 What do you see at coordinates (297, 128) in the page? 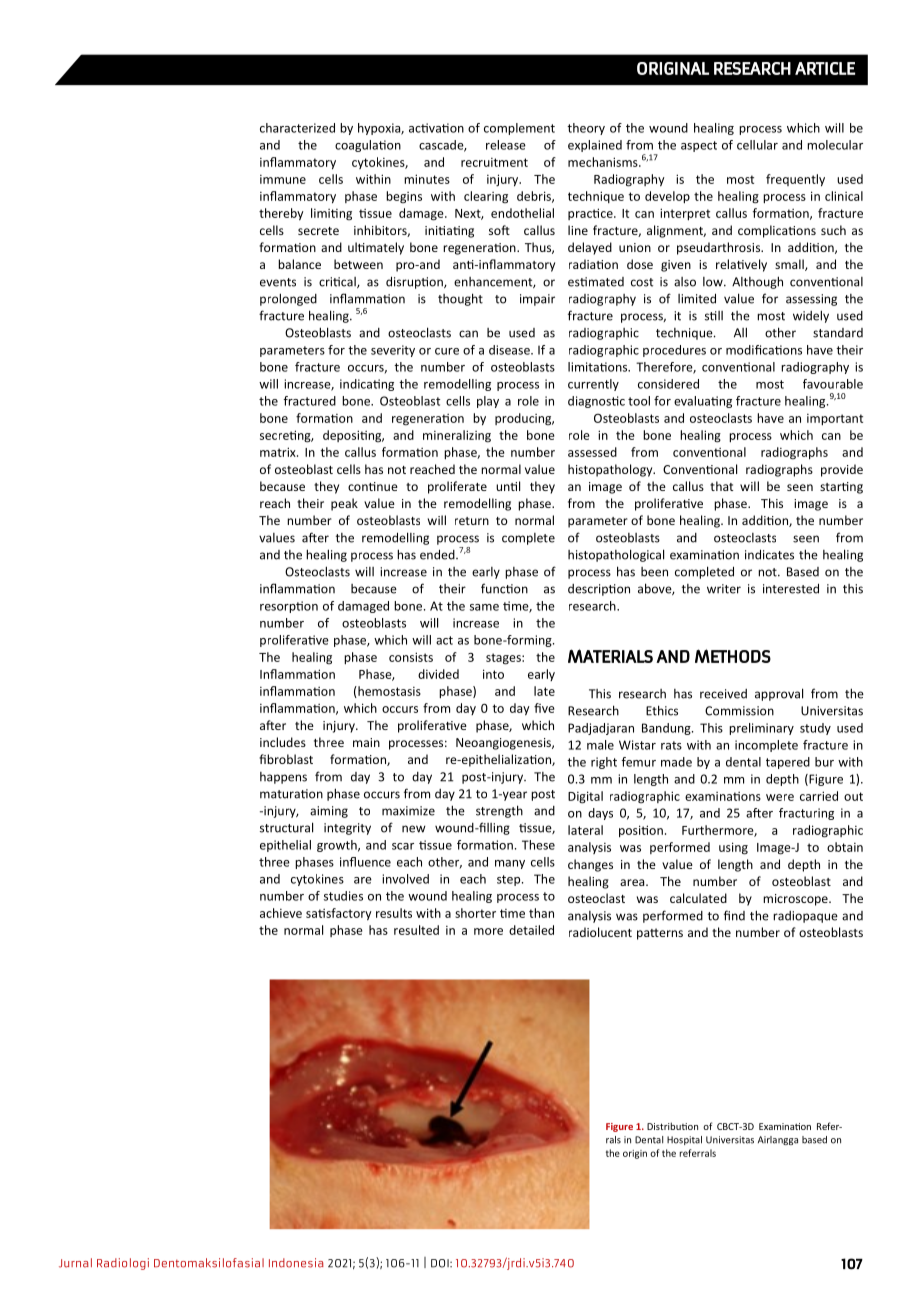
I see `characterized` at bounding box center [297, 128].
